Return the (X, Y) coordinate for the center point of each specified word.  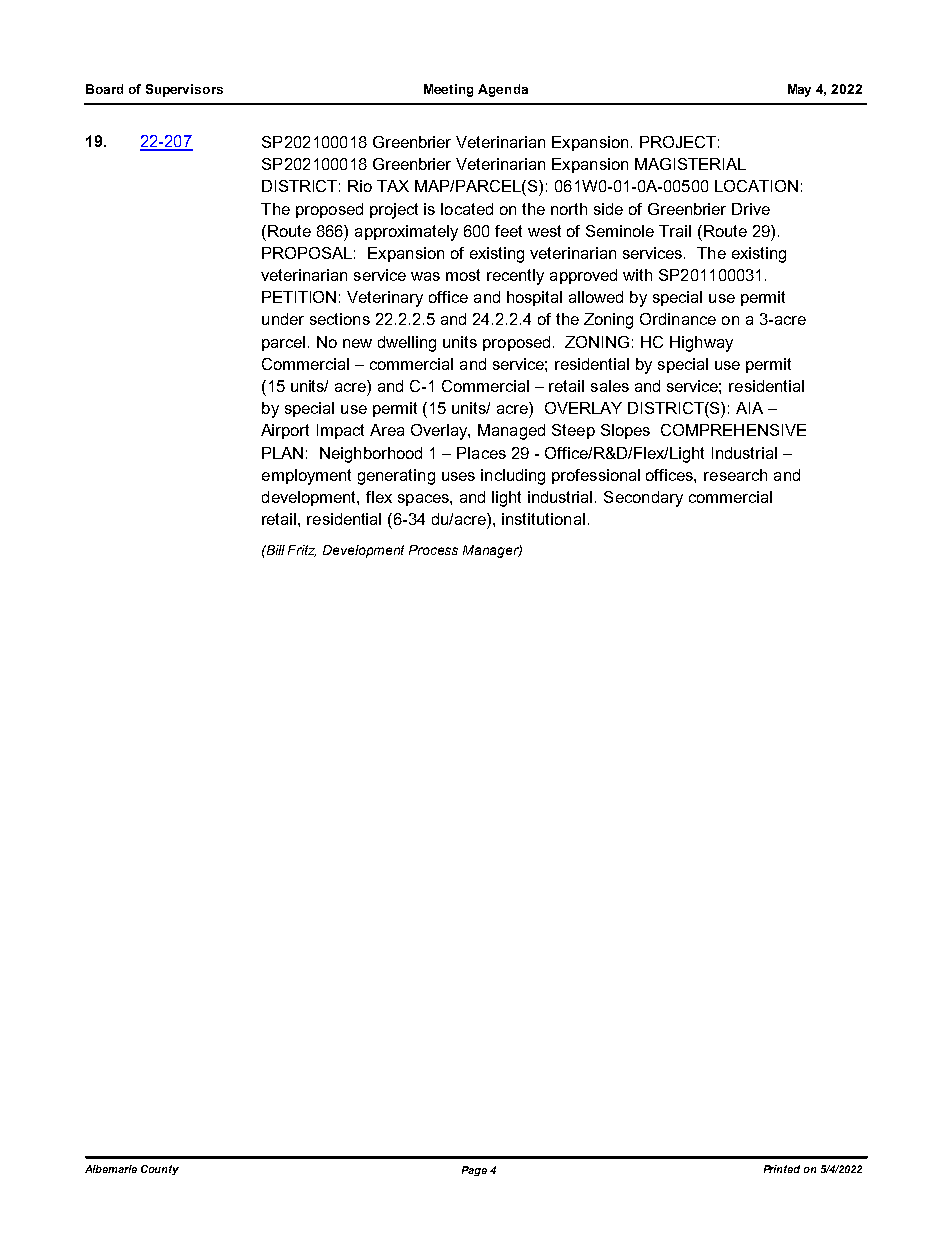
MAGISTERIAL (690, 164)
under (283, 319)
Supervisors (184, 90)
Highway (701, 344)
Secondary (643, 499)
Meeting (448, 90)
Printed (782, 1169)
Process (433, 550)
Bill (274, 550)
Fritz (302, 551)
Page (474, 1171)
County (160, 1170)
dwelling (407, 344)
